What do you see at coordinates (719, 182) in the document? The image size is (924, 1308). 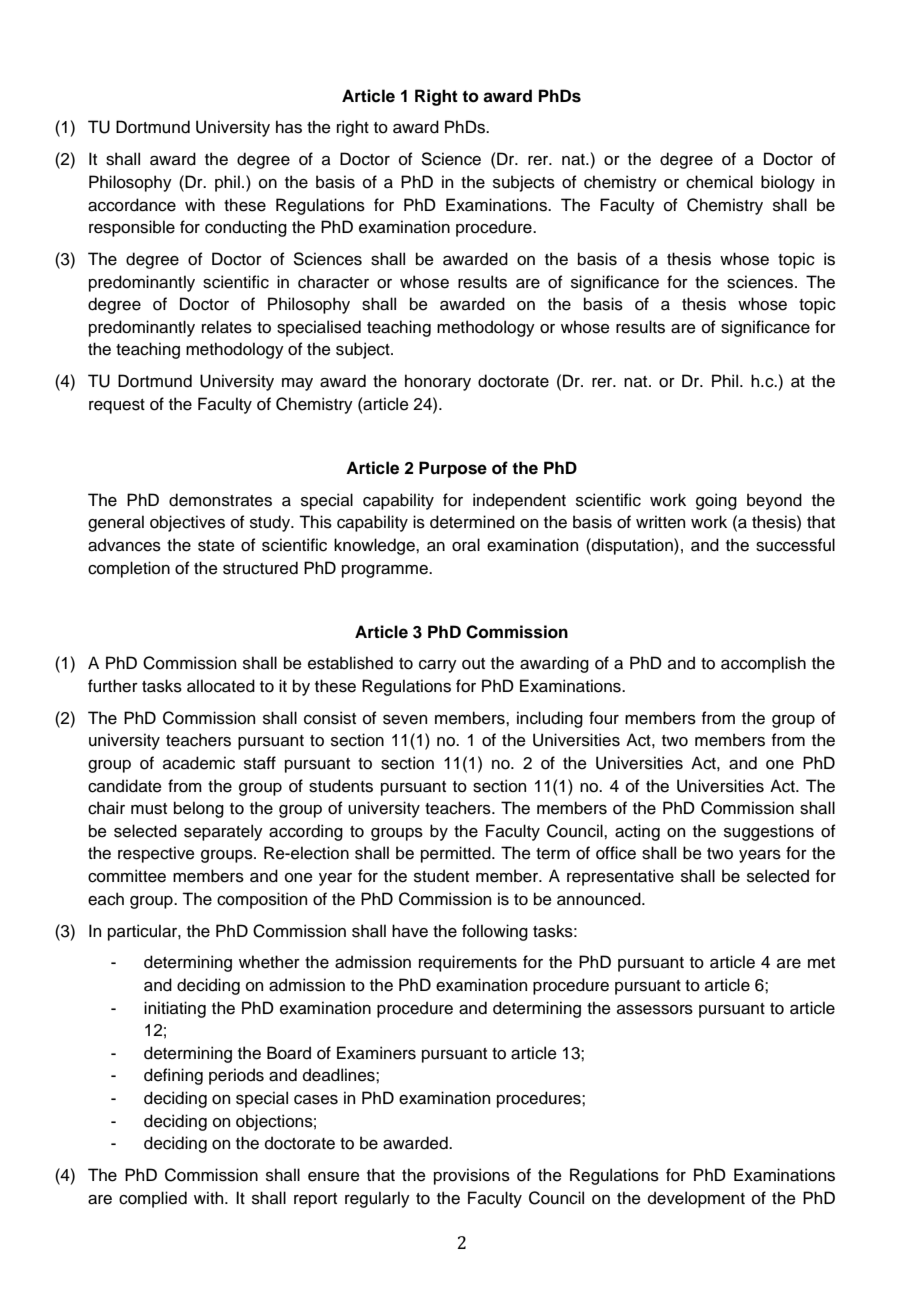 I see `chemical` at bounding box center [719, 182].
